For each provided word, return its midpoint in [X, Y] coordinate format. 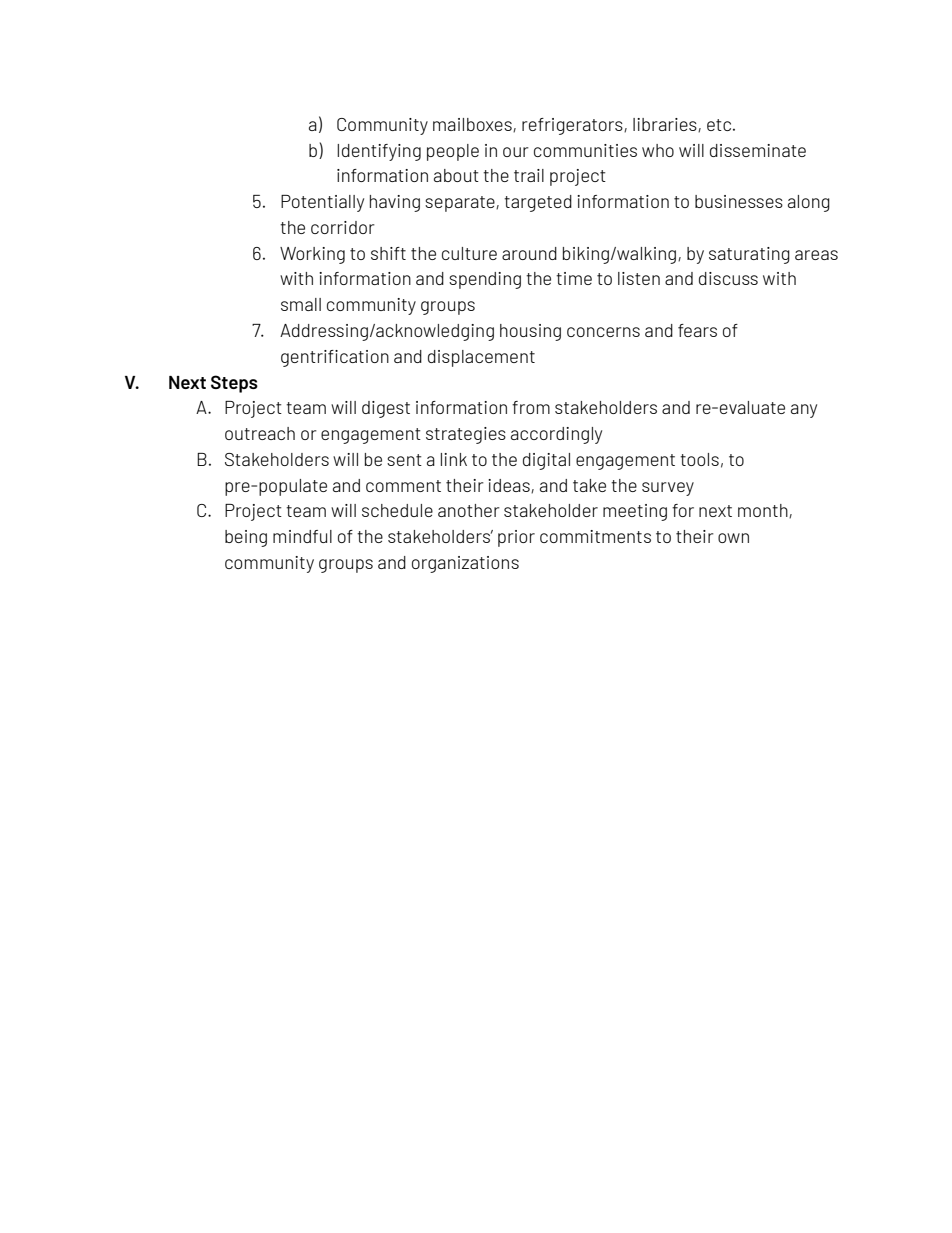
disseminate [758, 150]
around [529, 253]
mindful [302, 536]
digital [546, 461]
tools [699, 459]
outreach [260, 433]
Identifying [379, 152]
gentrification [335, 358]
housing [530, 332]
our [516, 152]
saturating [749, 255]
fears [697, 330]
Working [312, 255]
